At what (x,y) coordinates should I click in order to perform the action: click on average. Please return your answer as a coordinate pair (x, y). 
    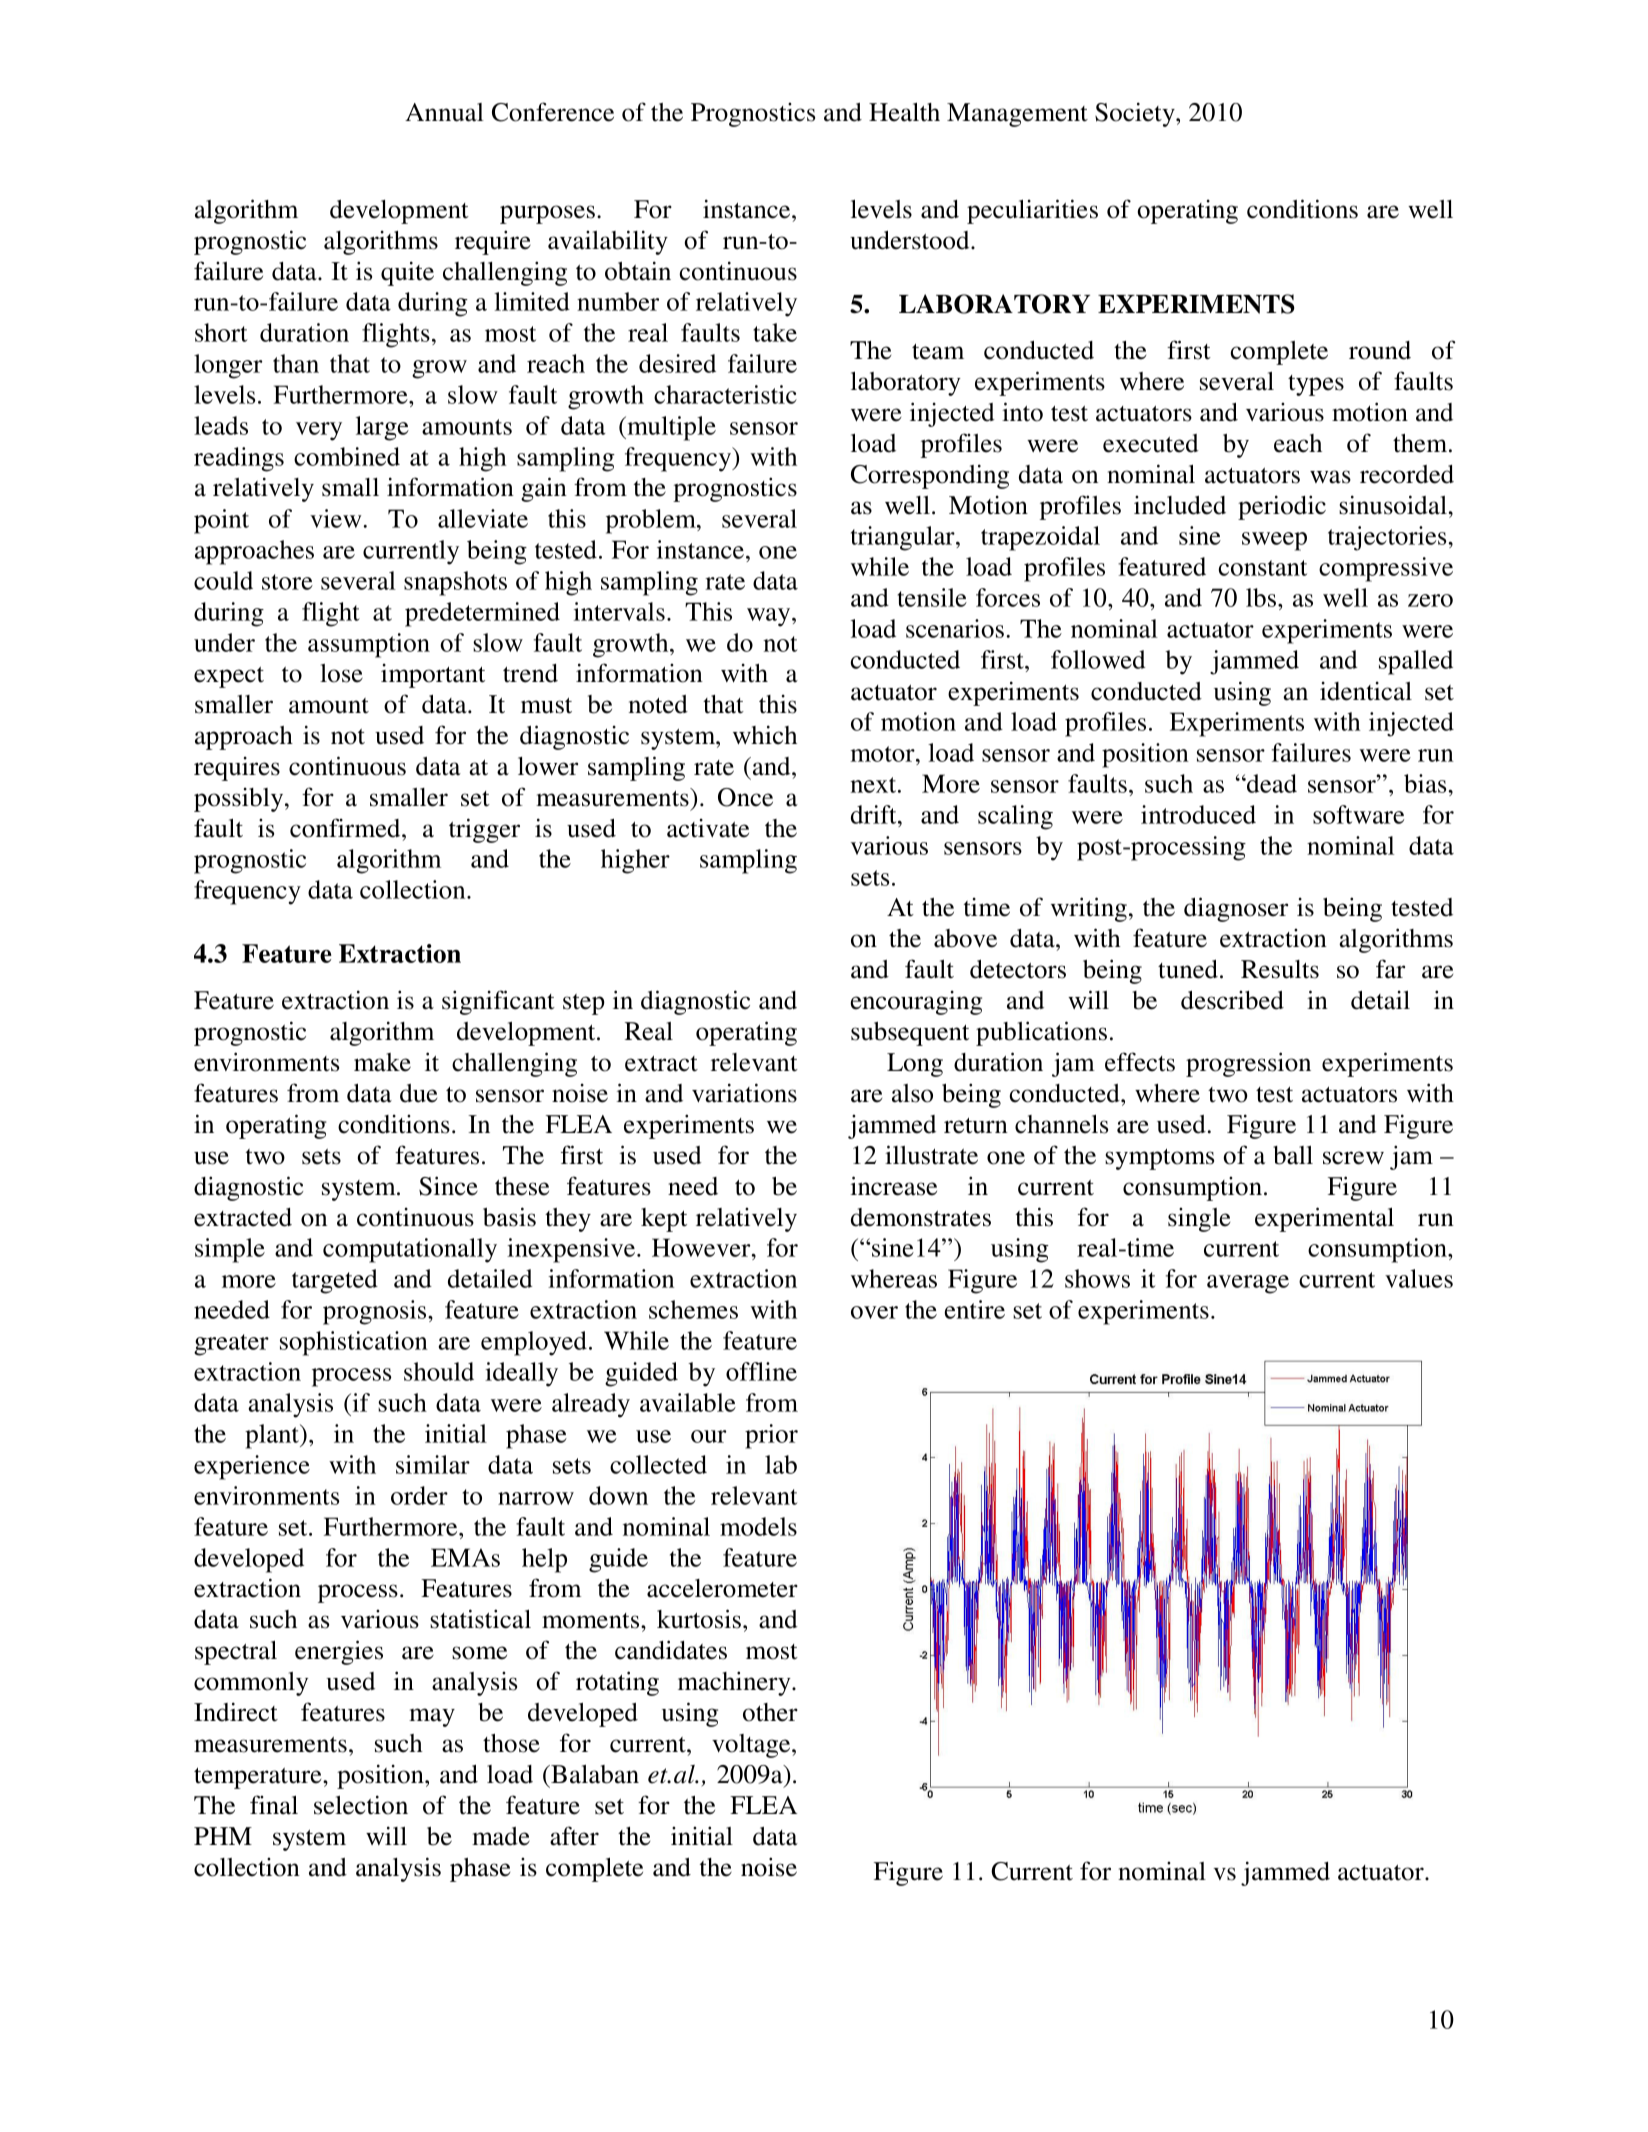
    Looking at the image, I should click on (1248, 1284).
